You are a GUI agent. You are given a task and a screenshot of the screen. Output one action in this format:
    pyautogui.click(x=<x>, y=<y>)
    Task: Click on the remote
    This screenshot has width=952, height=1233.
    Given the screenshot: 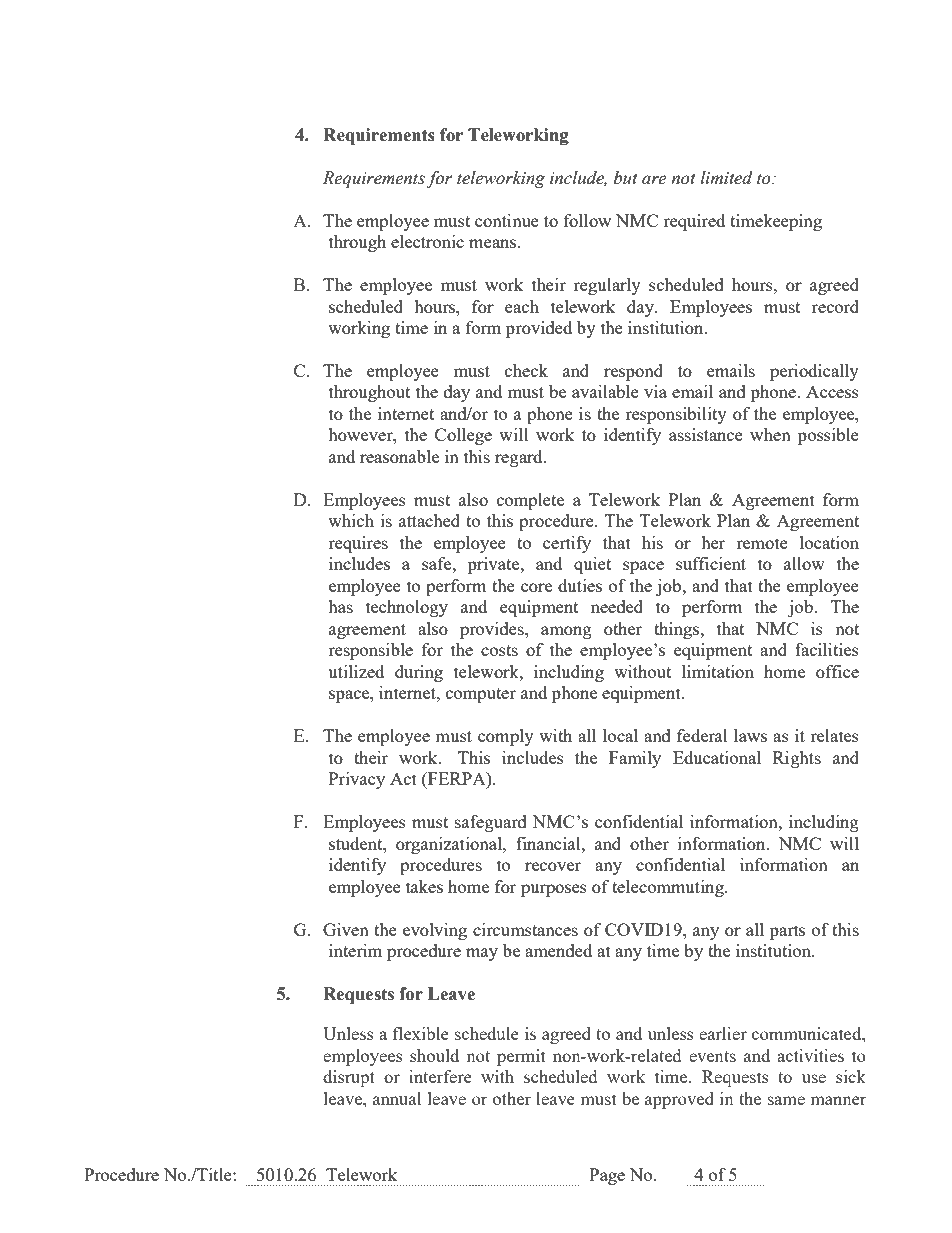 What is the action you would take?
    pyautogui.click(x=762, y=543)
